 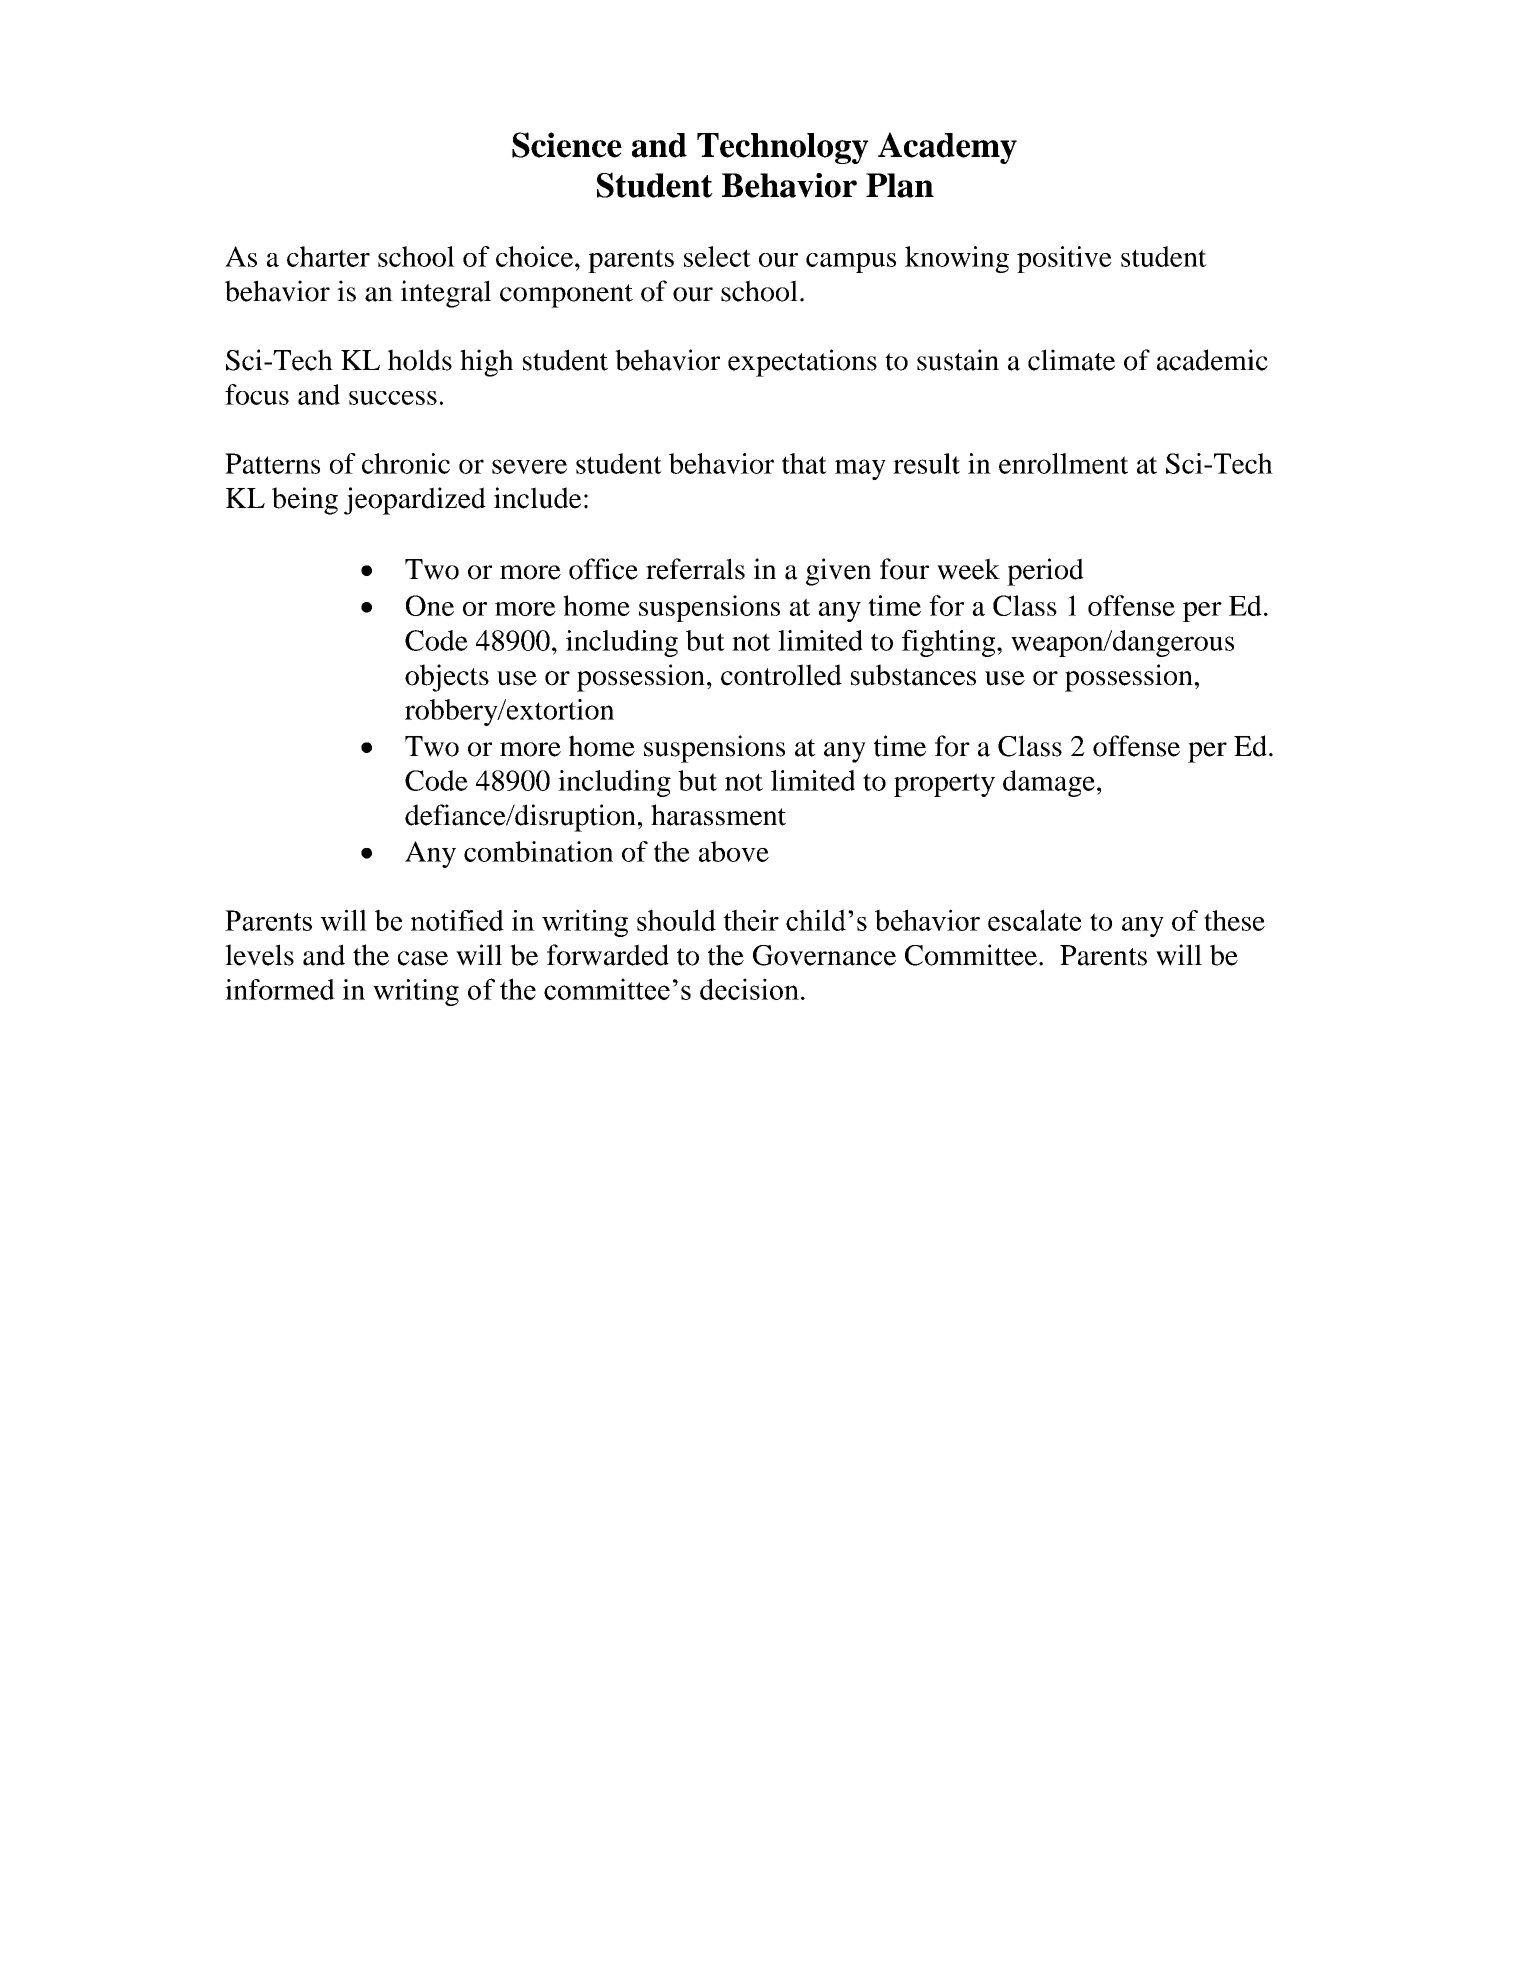 I want to click on Academy, so click(x=947, y=148).
